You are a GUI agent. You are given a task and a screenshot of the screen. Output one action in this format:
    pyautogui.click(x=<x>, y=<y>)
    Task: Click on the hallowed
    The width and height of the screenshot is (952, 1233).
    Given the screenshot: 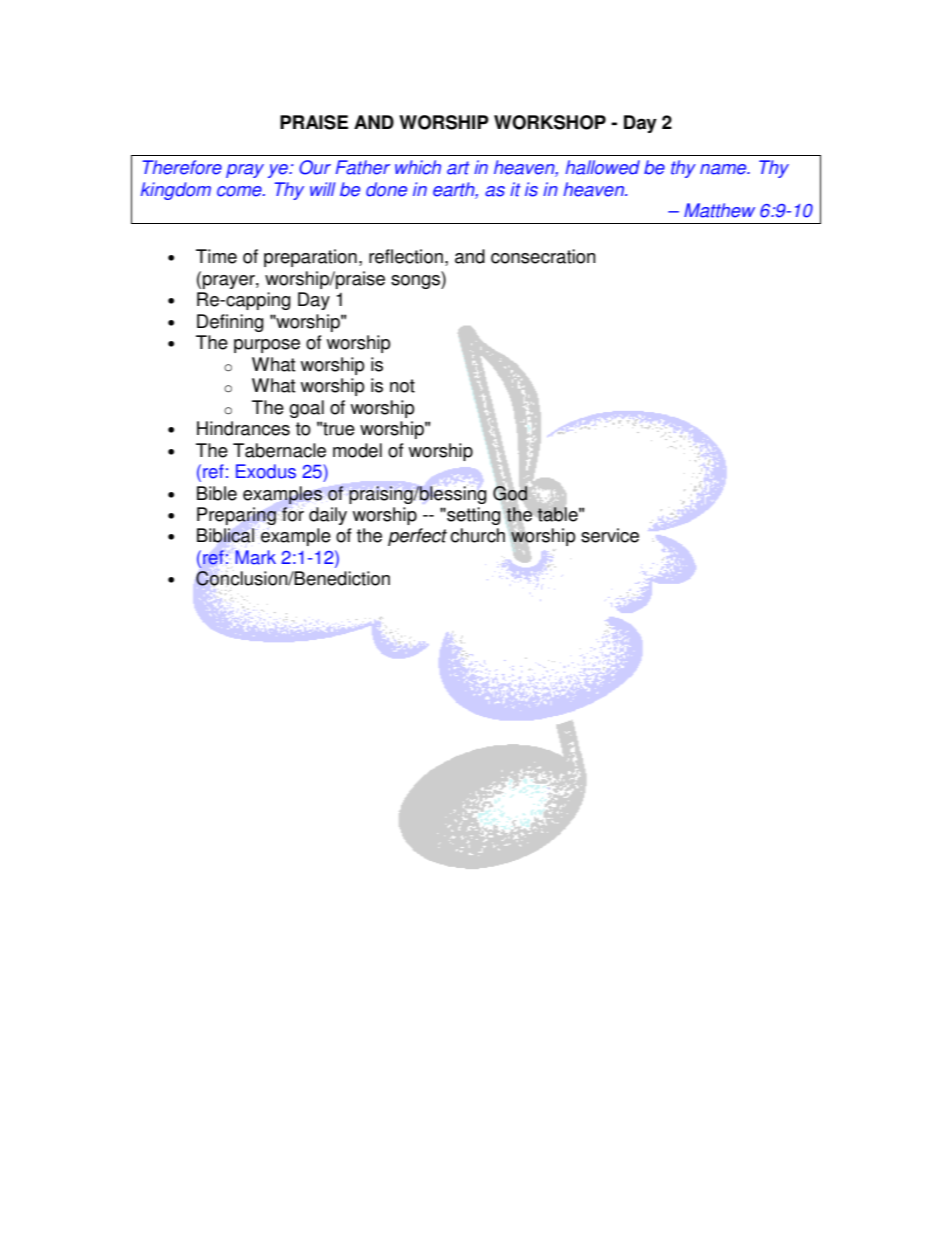 What is the action you would take?
    pyautogui.click(x=602, y=167)
